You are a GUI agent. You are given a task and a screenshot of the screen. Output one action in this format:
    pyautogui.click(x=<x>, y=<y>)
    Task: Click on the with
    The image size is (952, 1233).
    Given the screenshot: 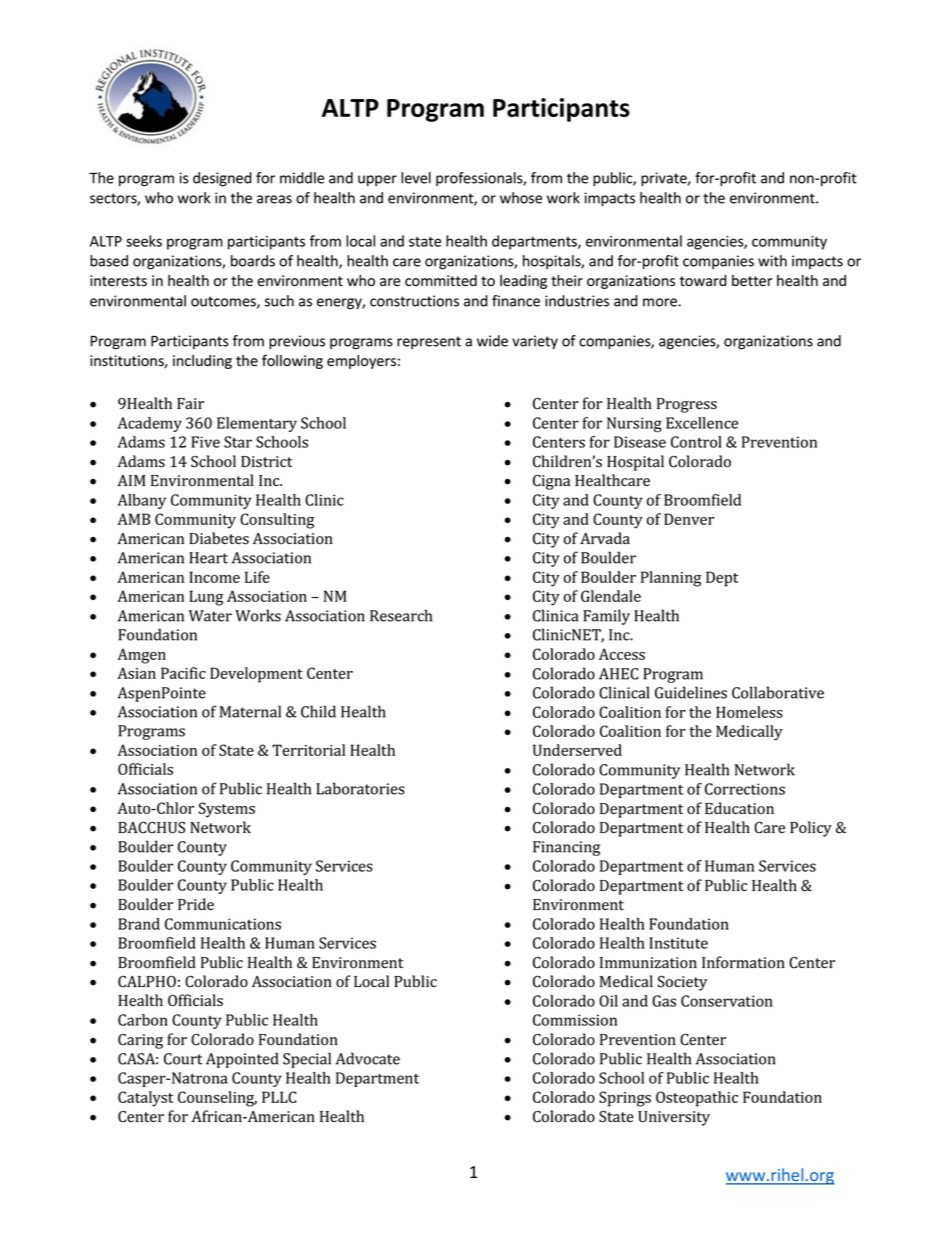 What is the action you would take?
    pyautogui.click(x=772, y=261)
